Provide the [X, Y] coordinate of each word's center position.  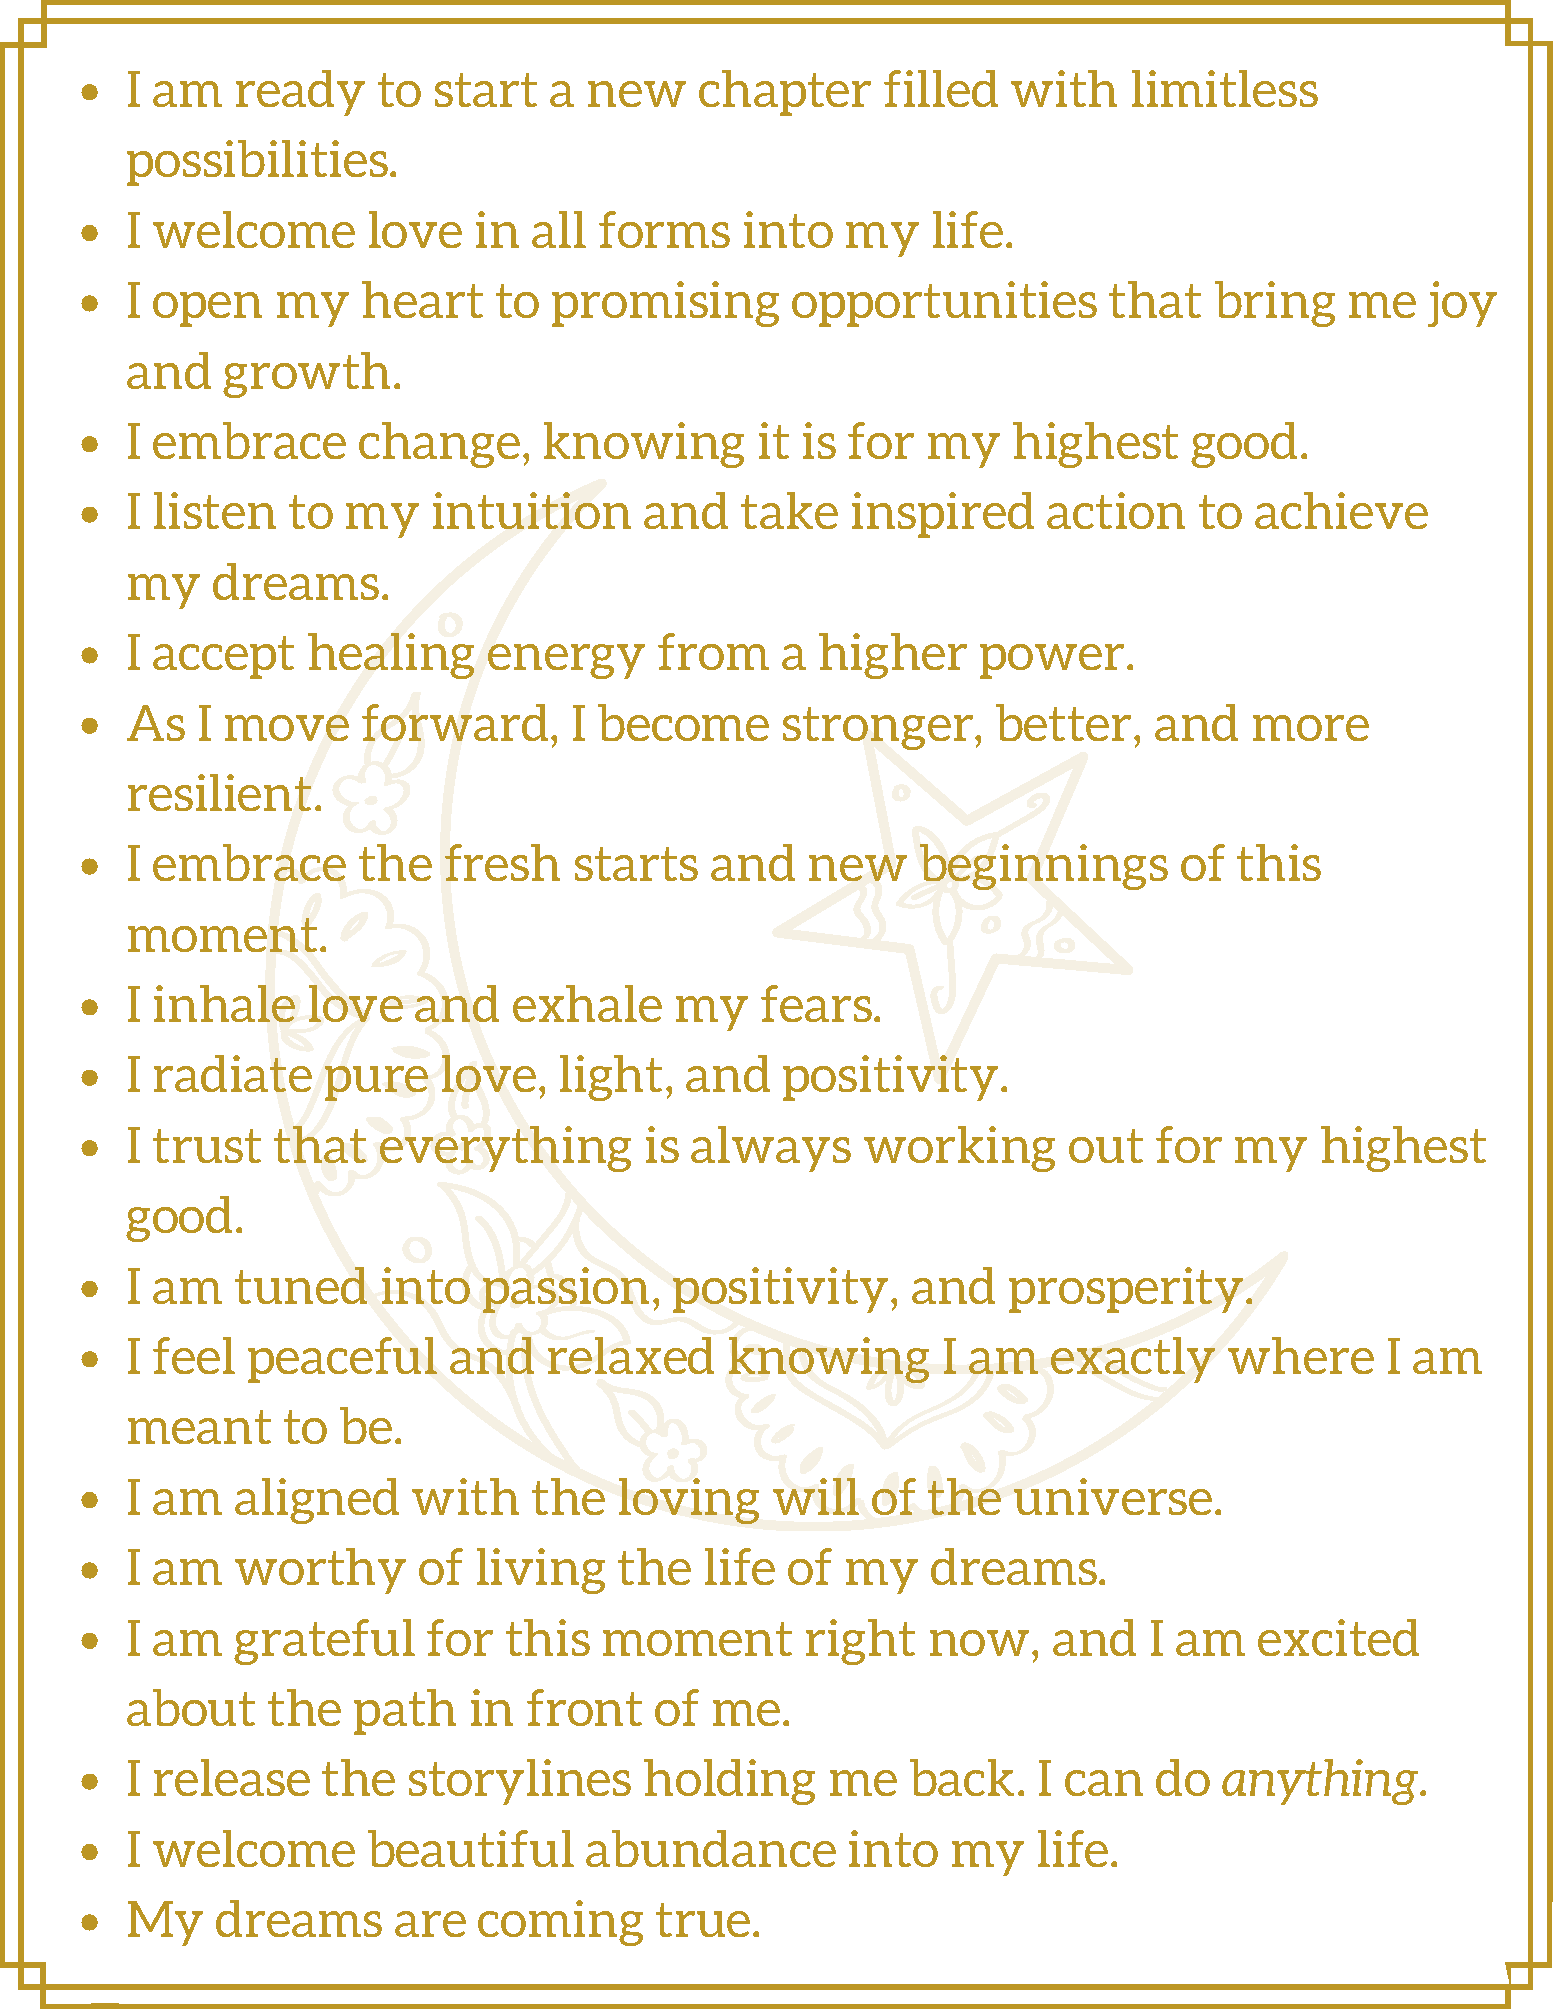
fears [816, 1003]
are [430, 1924]
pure [376, 1083]
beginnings [1044, 867]
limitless [1225, 88]
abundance [711, 1848]
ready [300, 93]
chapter [785, 93]
